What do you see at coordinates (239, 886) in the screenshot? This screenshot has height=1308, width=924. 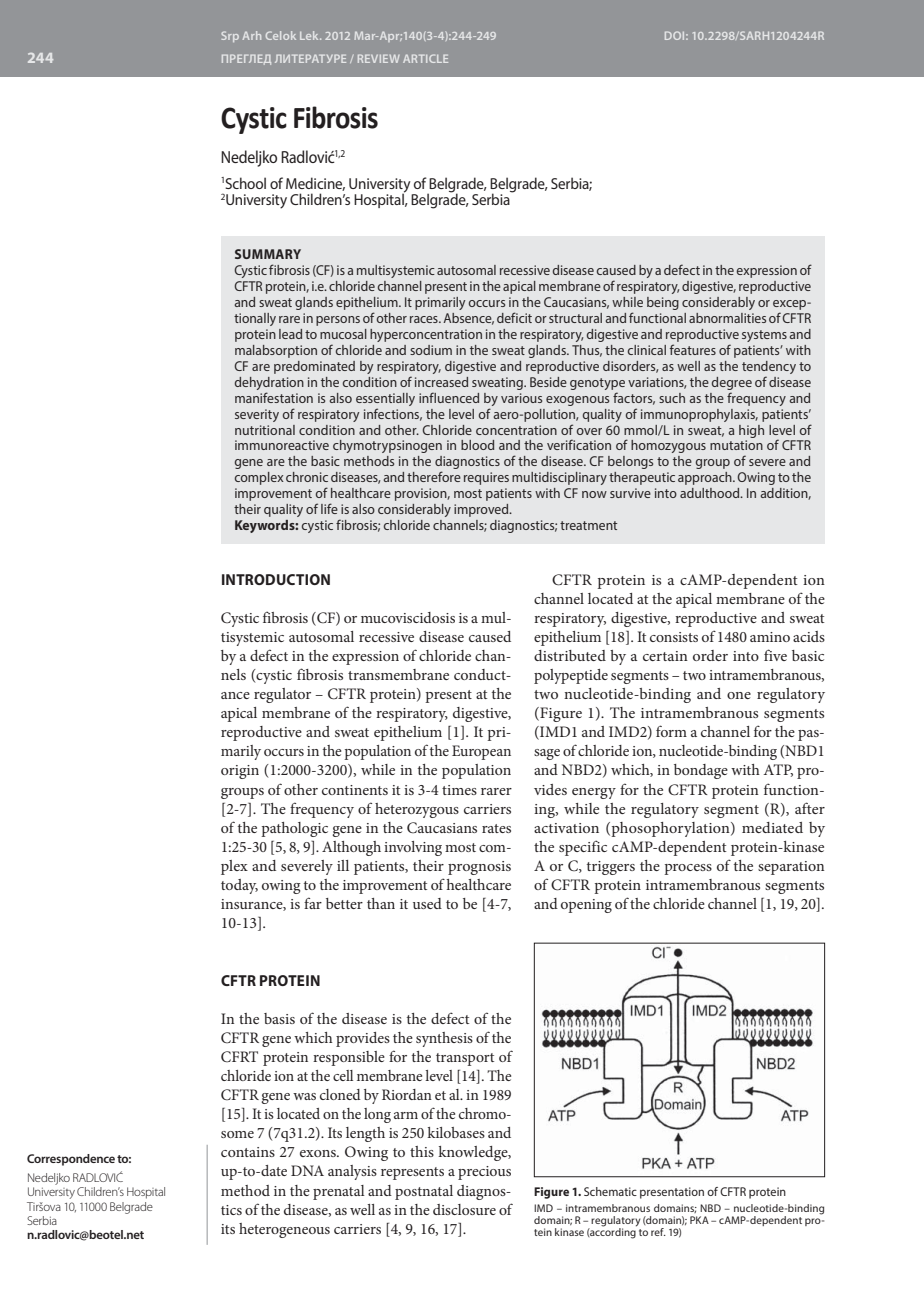 I see `today` at bounding box center [239, 886].
